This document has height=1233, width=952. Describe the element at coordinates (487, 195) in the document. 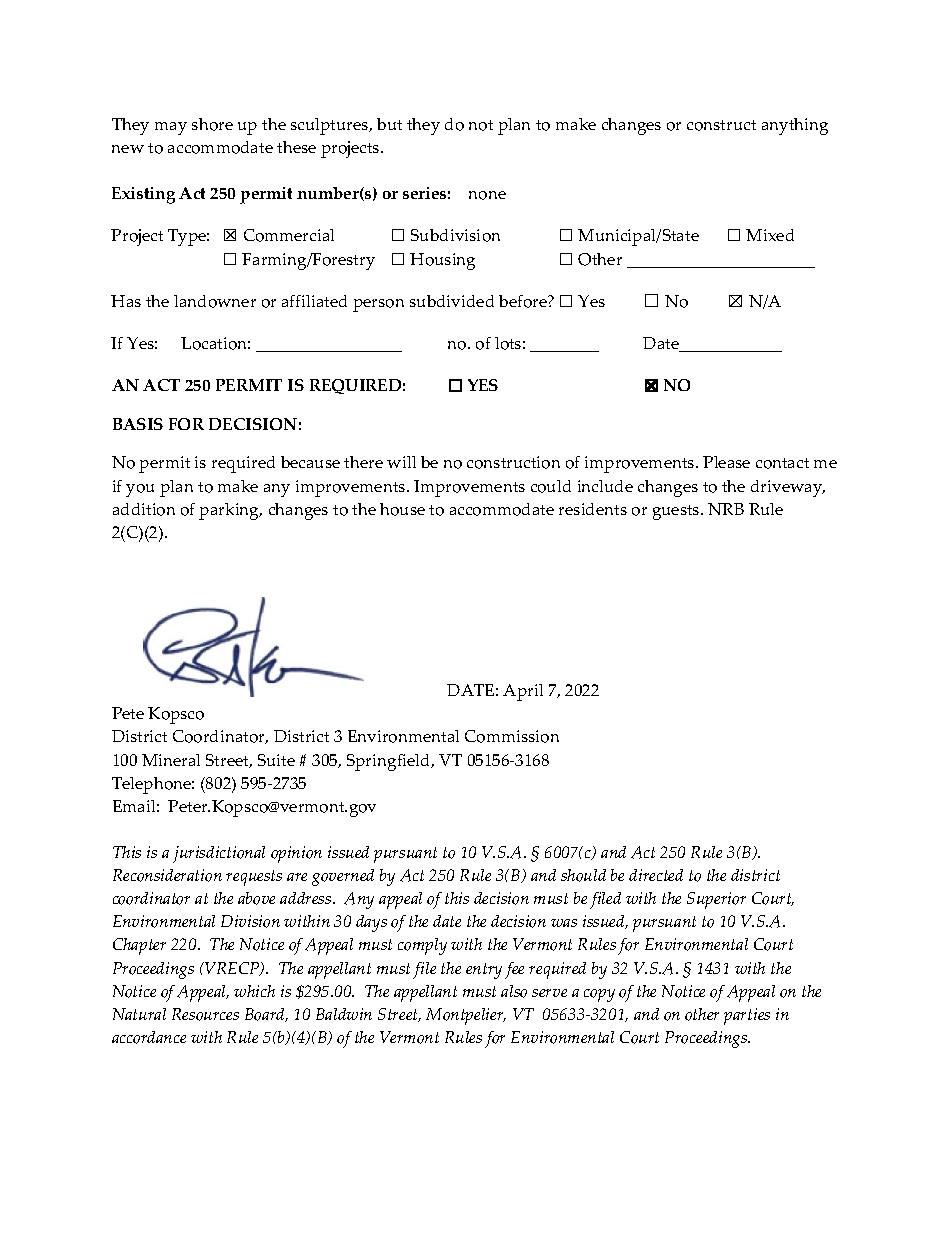

I see `none` at that location.
